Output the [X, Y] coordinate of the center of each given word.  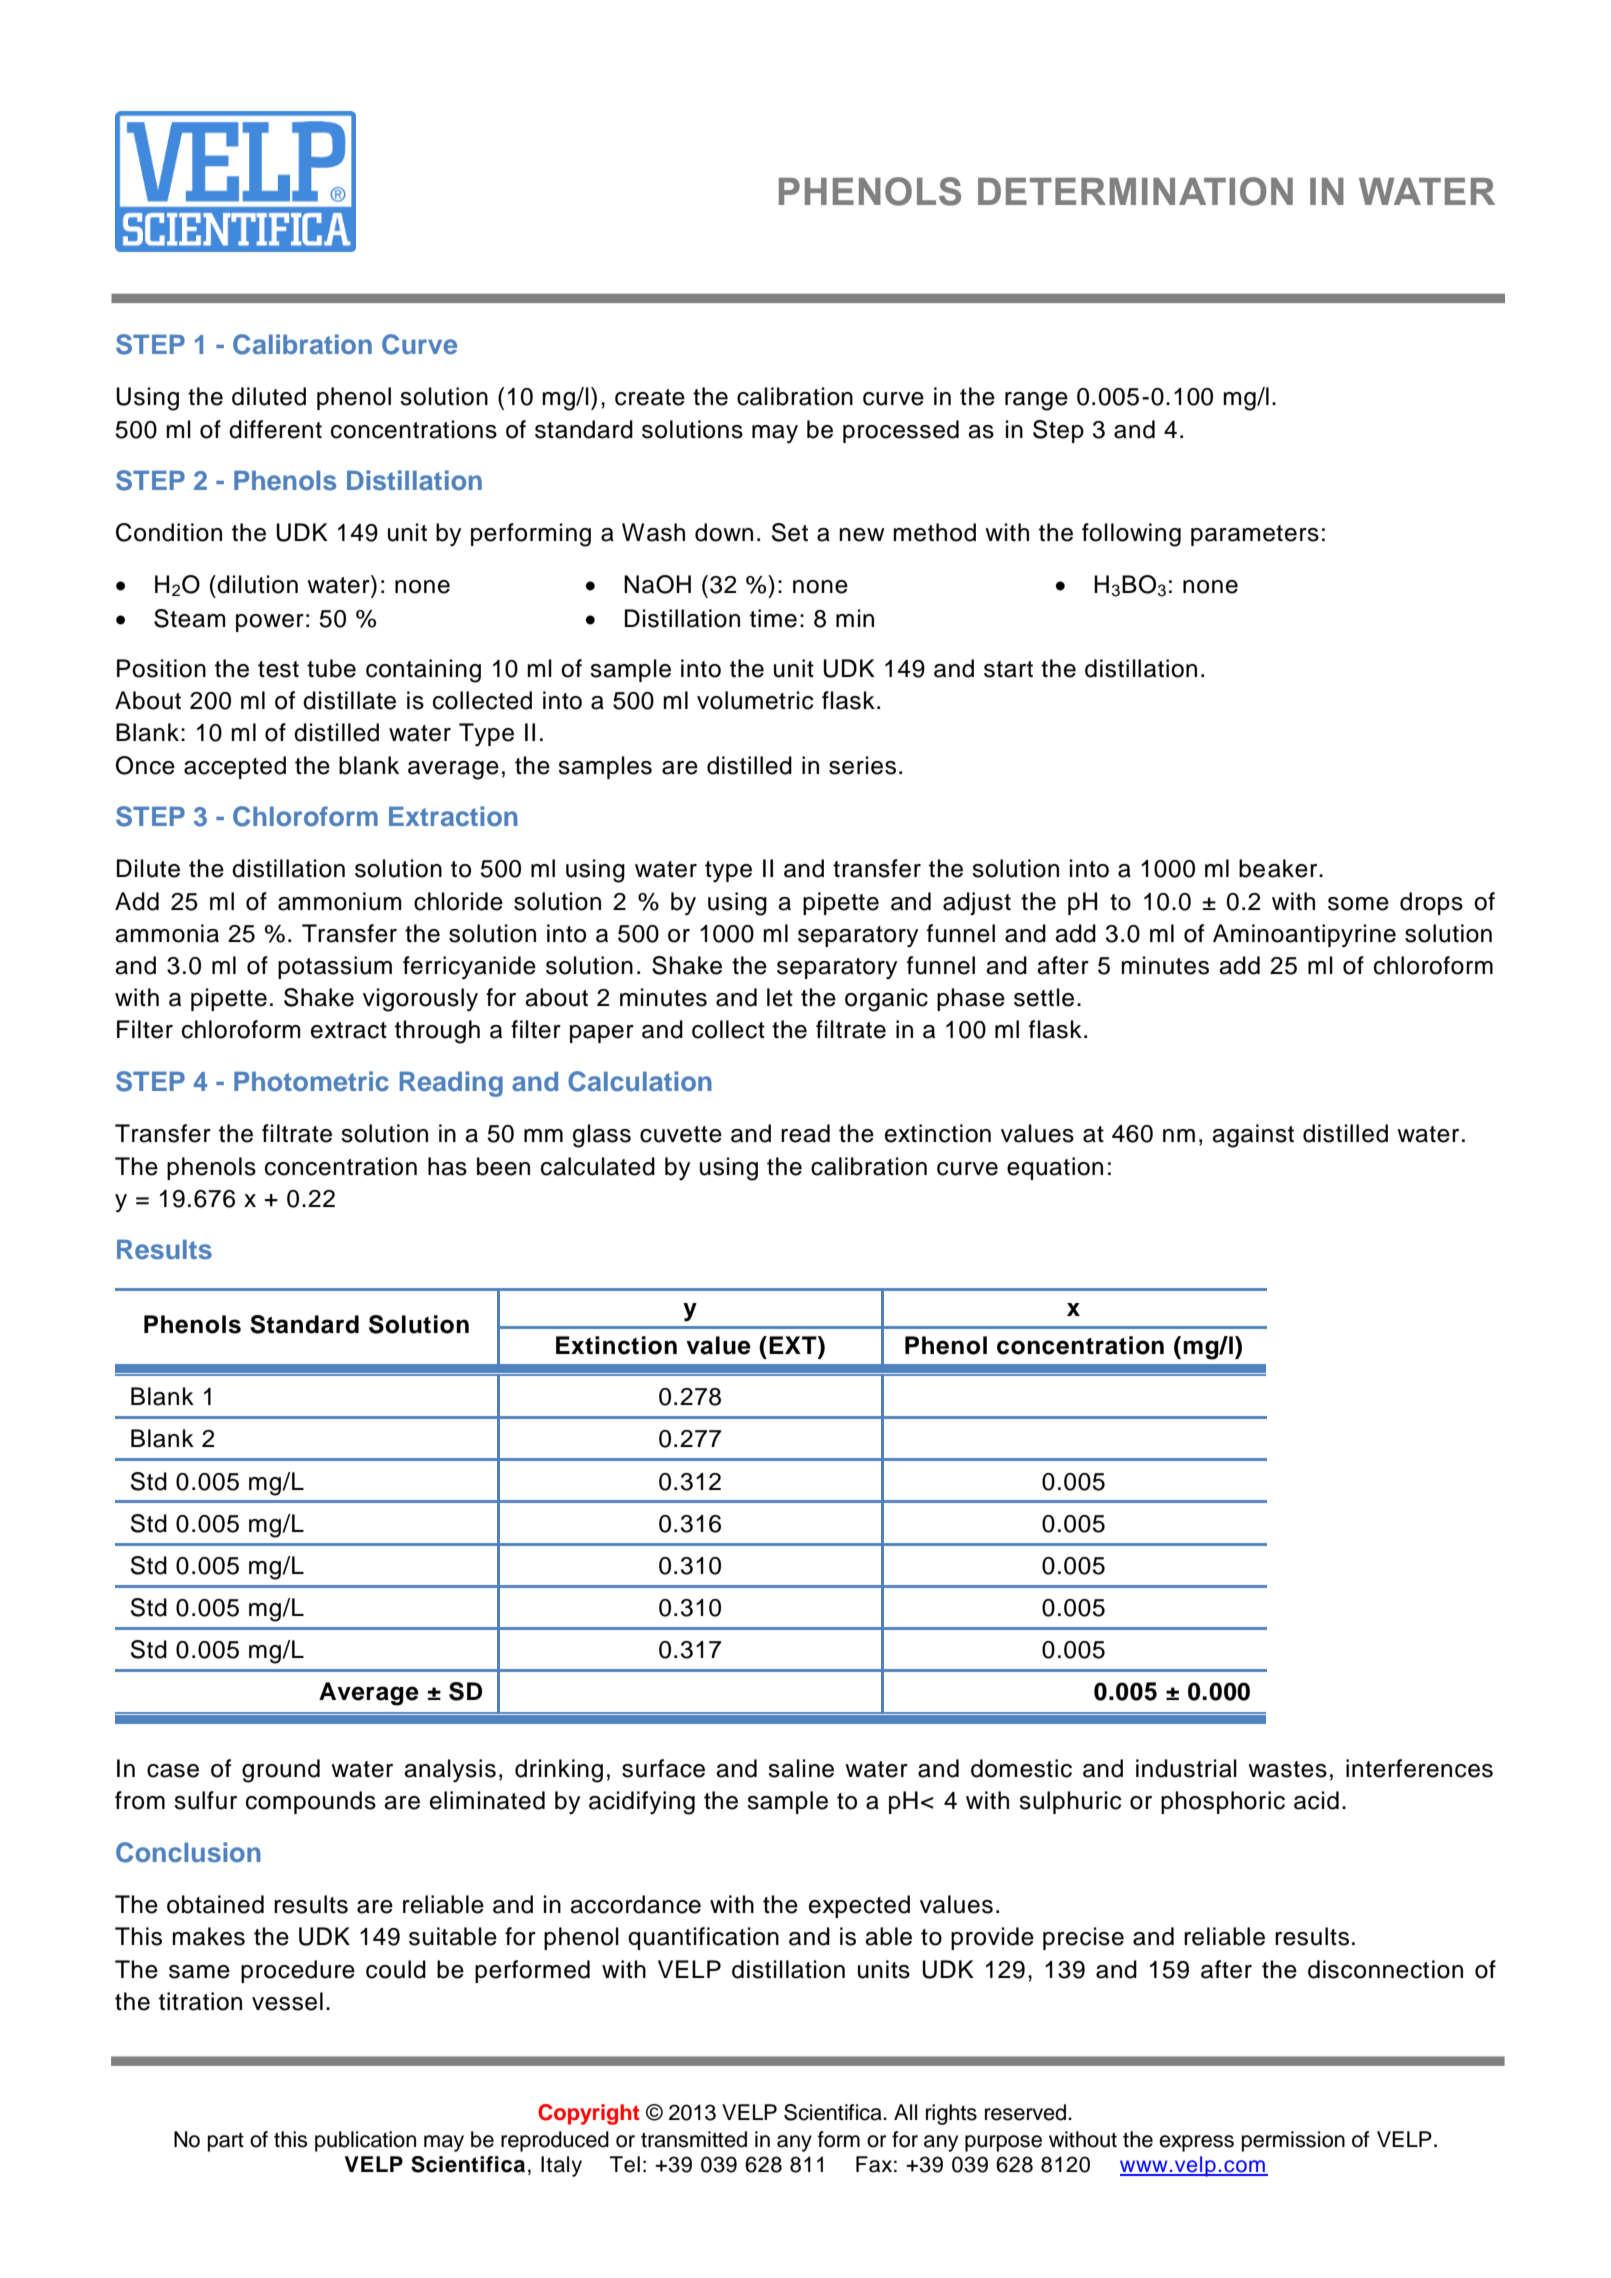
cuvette [681, 1134]
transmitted [694, 2139]
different [275, 429]
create [650, 397]
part [226, 2142]
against [1253, 1136]
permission [1293, 2141]
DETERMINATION [1135, 191]
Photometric [311, 1081]
